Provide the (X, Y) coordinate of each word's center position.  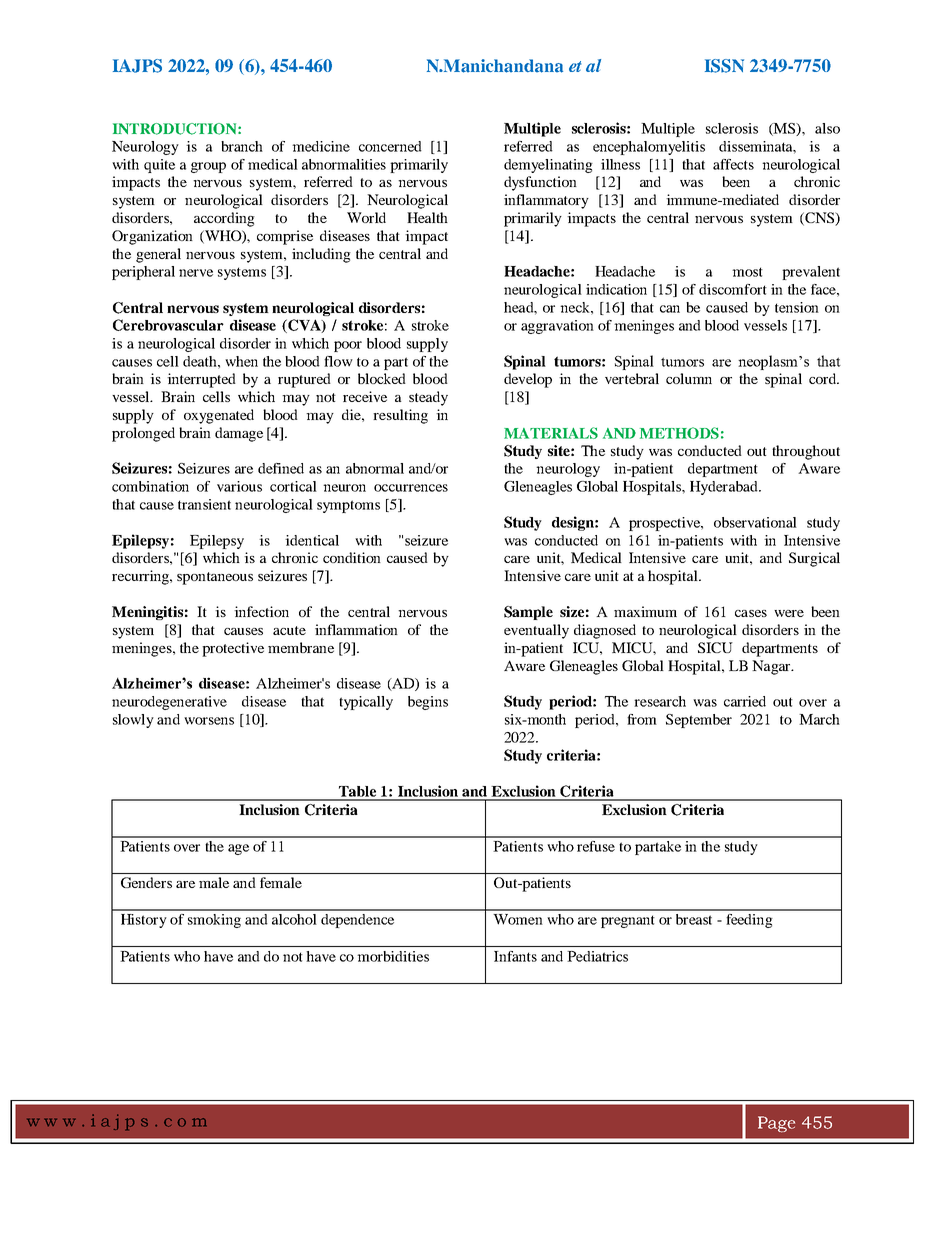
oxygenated (219, 416)
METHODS (679, 433)
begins (428, 703)
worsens (209, 721)
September (699, 721)
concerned (390, 146)
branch (242, 146)
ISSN (724, 66)
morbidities (393, 956)
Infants (515, 956)
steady (428, 398)
